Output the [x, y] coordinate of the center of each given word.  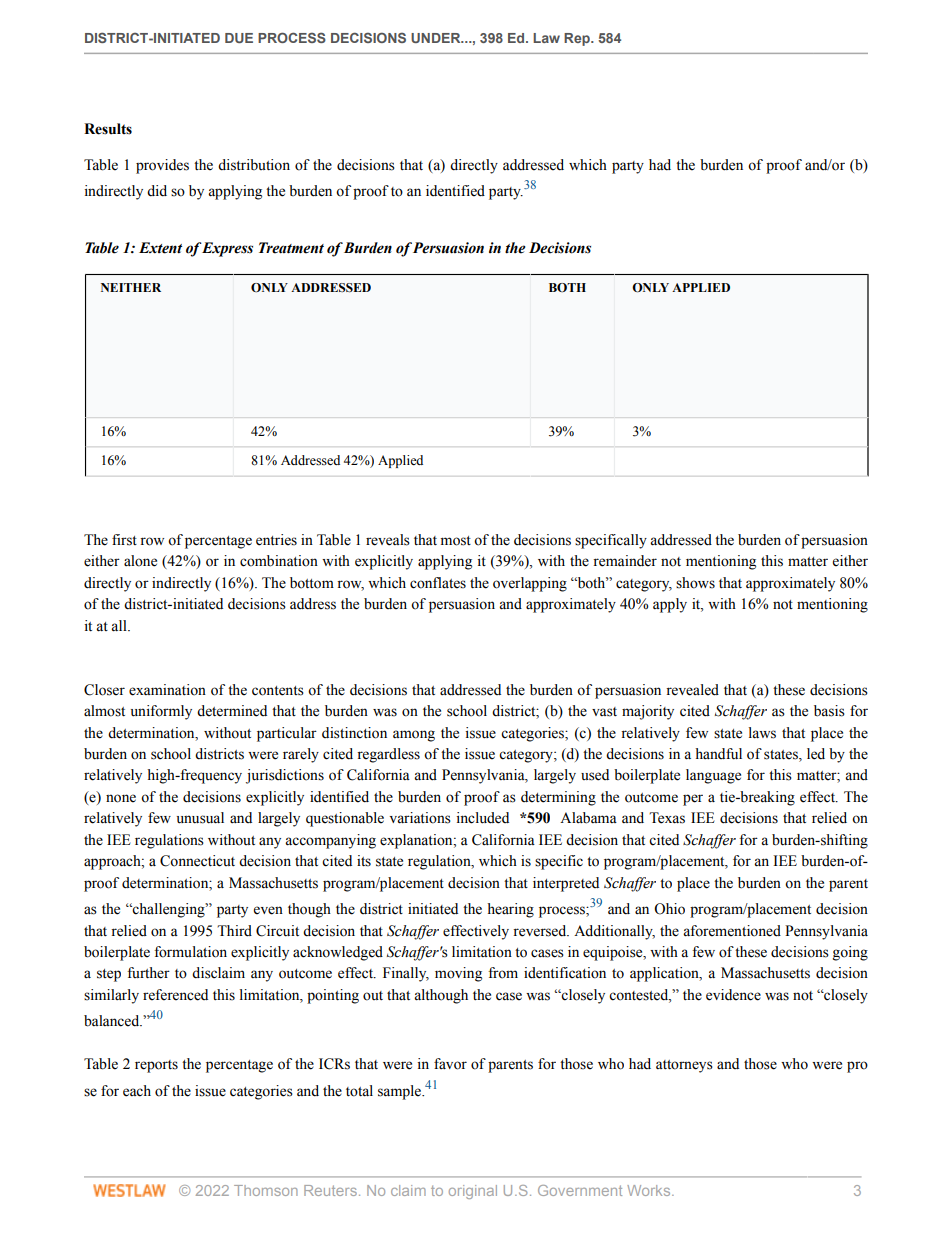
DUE [239, 38]
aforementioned [732, 931]
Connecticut [197, 861]
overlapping [530, 584]
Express [227, 249]
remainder [625, 561]
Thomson [266, 1190]
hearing [510, 910]
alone [140, 561]
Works [650, 1190]
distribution [254, 165]
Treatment [291, 248]
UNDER [437, 38]
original [473, 1192]
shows [695, 583]
